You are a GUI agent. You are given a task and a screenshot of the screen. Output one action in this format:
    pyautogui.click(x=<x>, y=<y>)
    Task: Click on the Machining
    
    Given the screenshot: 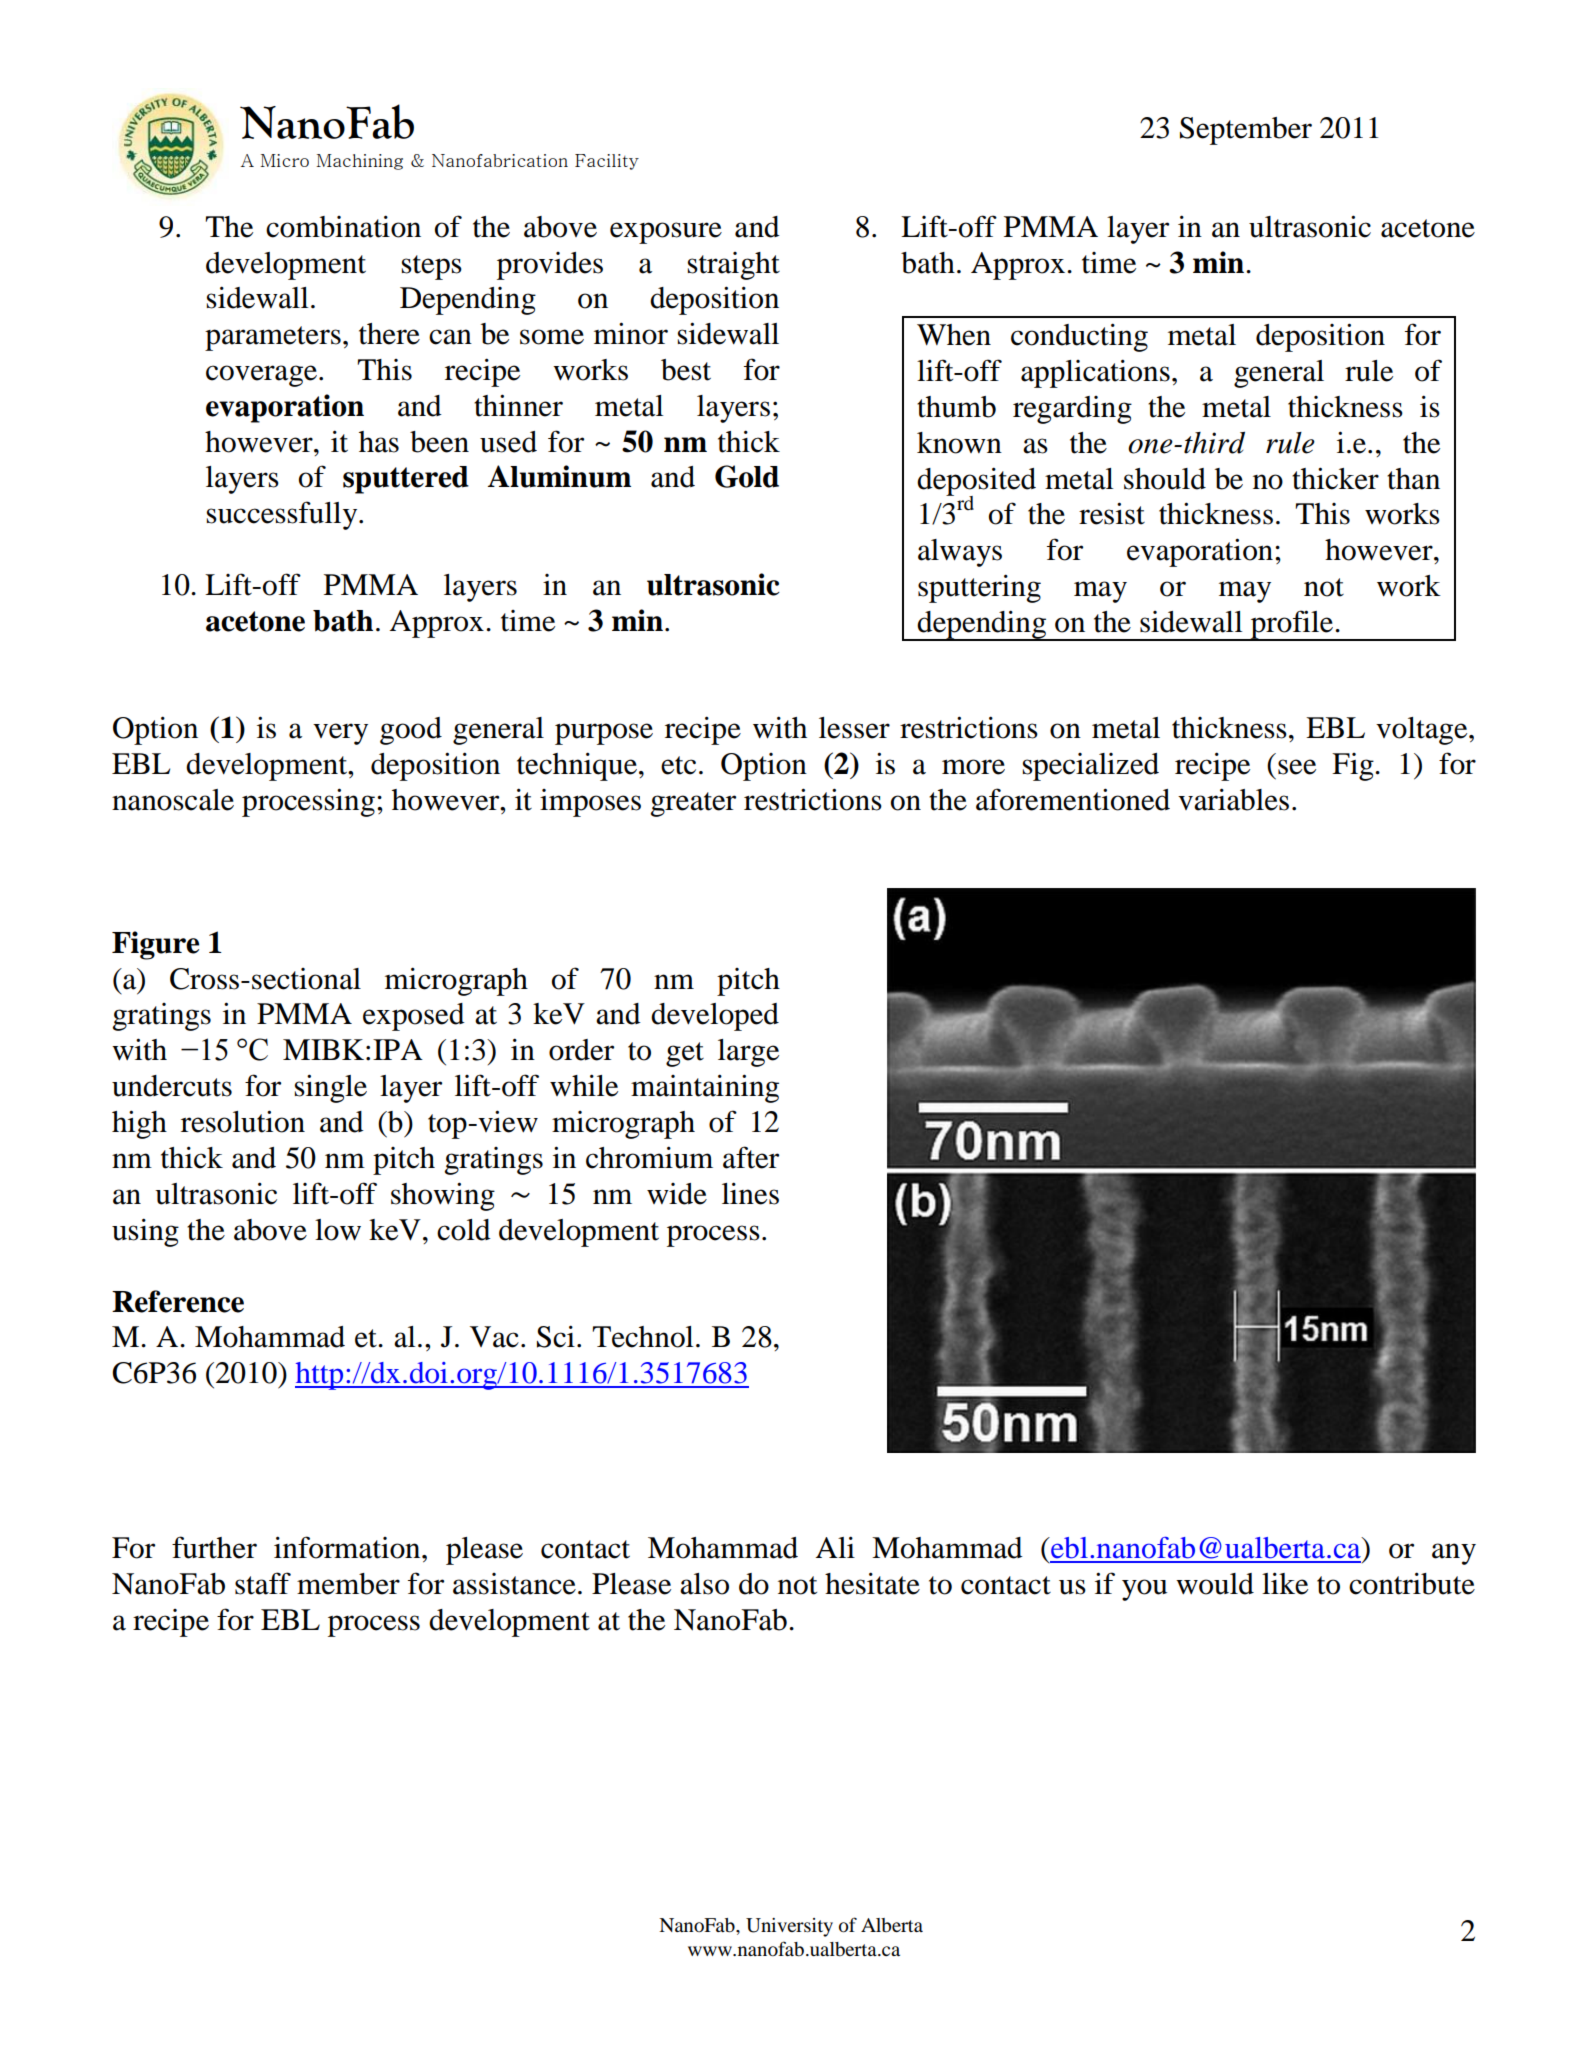 What is the action you would take?
    pyautogui.click(x=359, y=162)
